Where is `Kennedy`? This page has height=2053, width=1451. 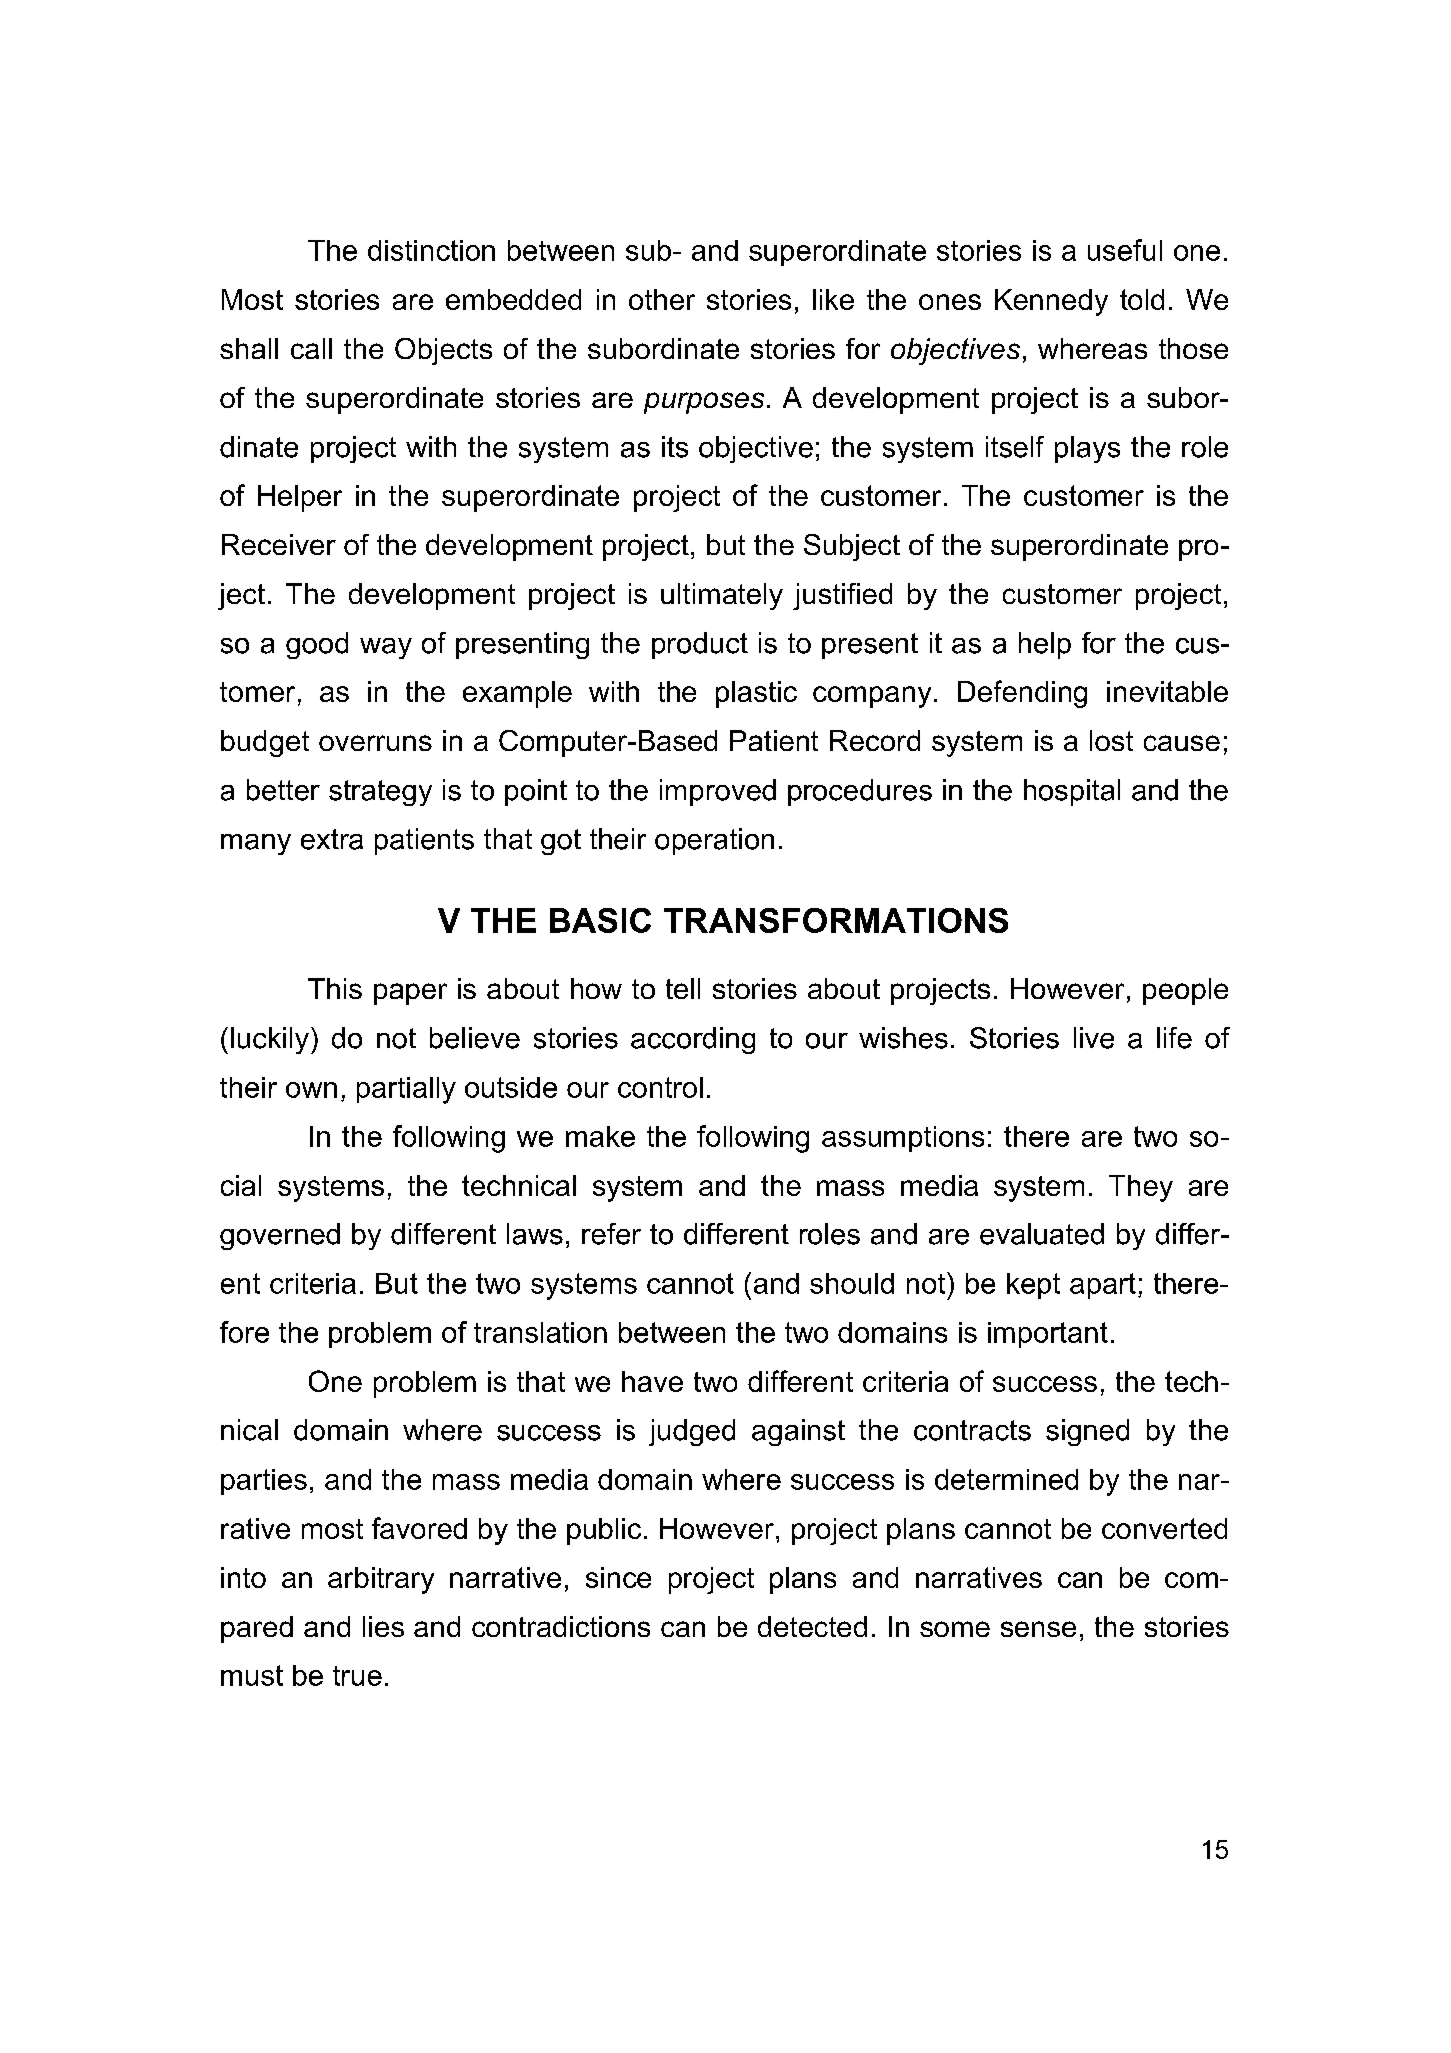 Kennedy is located at coordinates (1051, 302).
